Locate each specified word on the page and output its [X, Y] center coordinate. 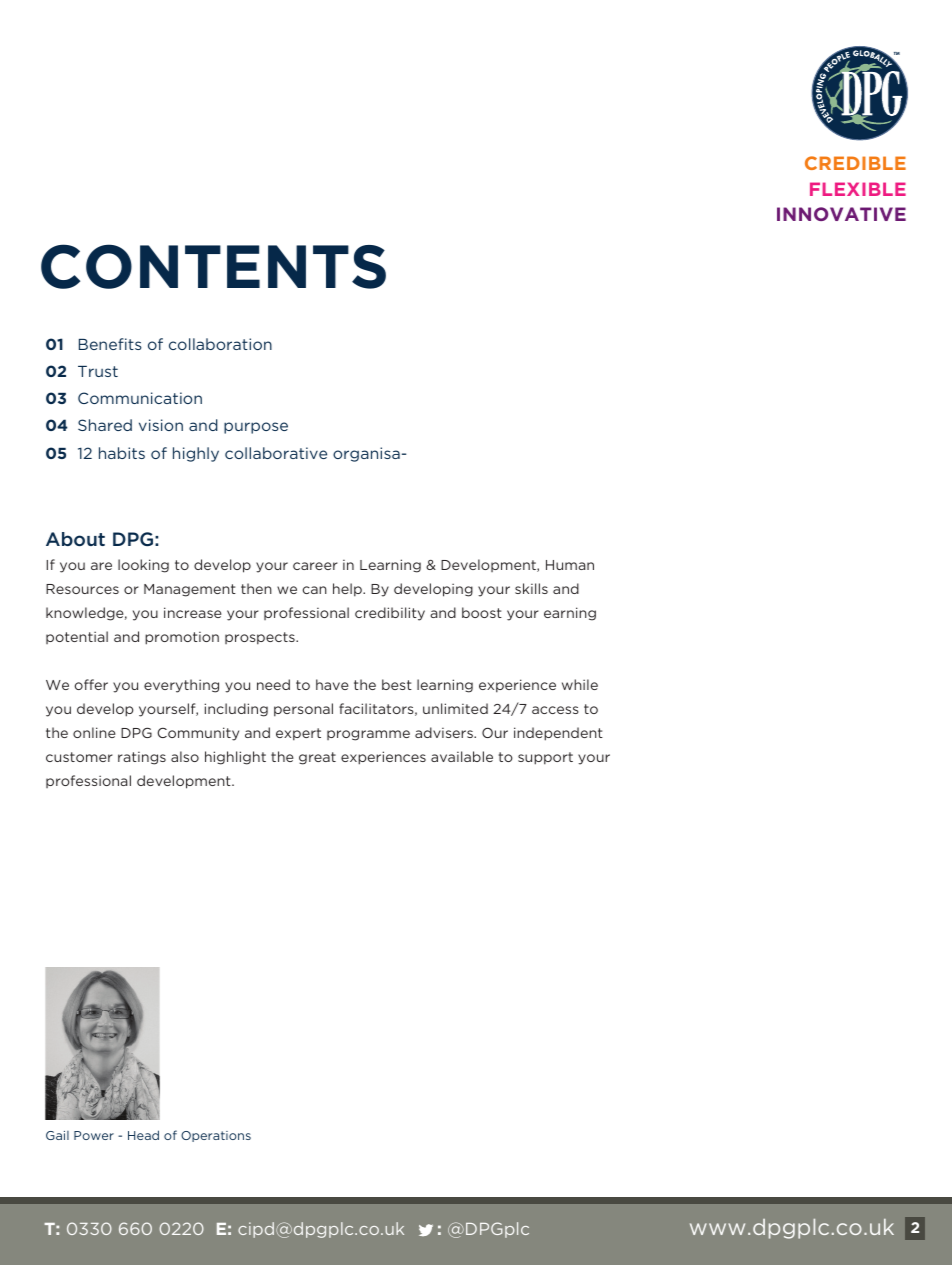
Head [143, 1135]
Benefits [110, 344]
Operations [216, 1136]
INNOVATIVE [841, 214]
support [545, 758]
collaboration [220, 344]
